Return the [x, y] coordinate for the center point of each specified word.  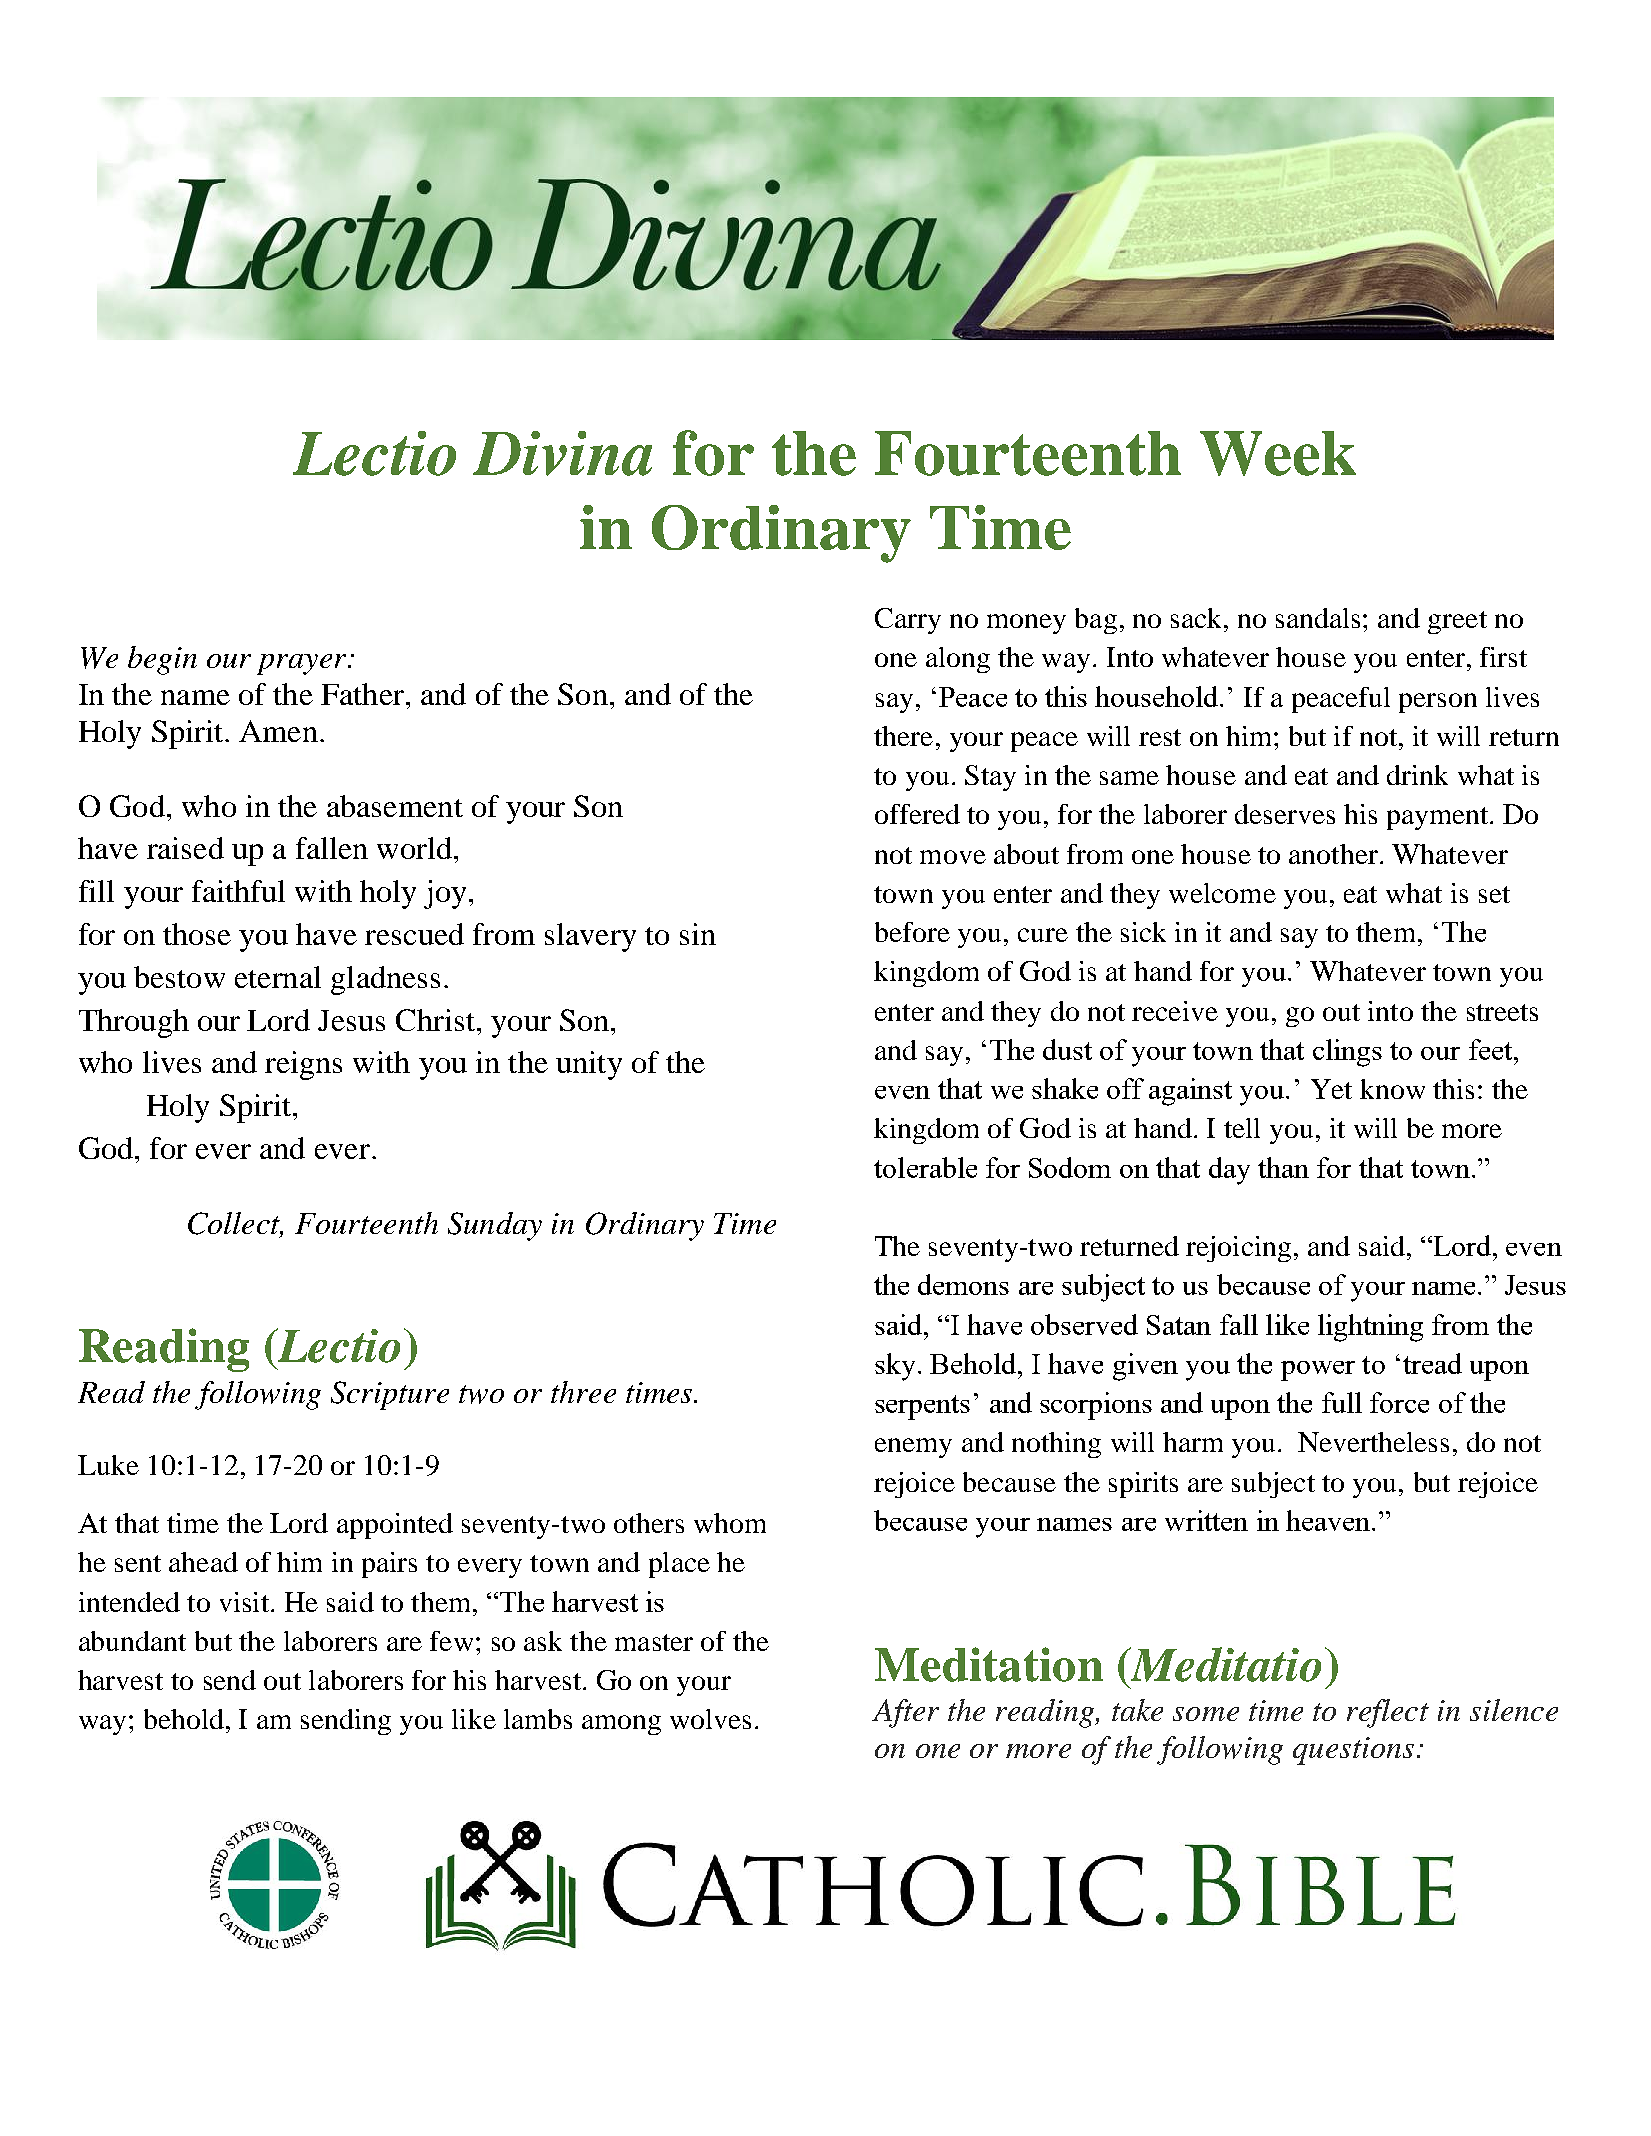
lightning [1370, 1328]
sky [895, 1367]
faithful [238, 891]
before [912, 932]
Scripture [390, 1395]
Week [1278, 453]
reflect [1388, 1713]
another [1333, 854]
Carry [908, 621]
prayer [303, 664]
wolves [710, 1719]
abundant [132, 1641]
